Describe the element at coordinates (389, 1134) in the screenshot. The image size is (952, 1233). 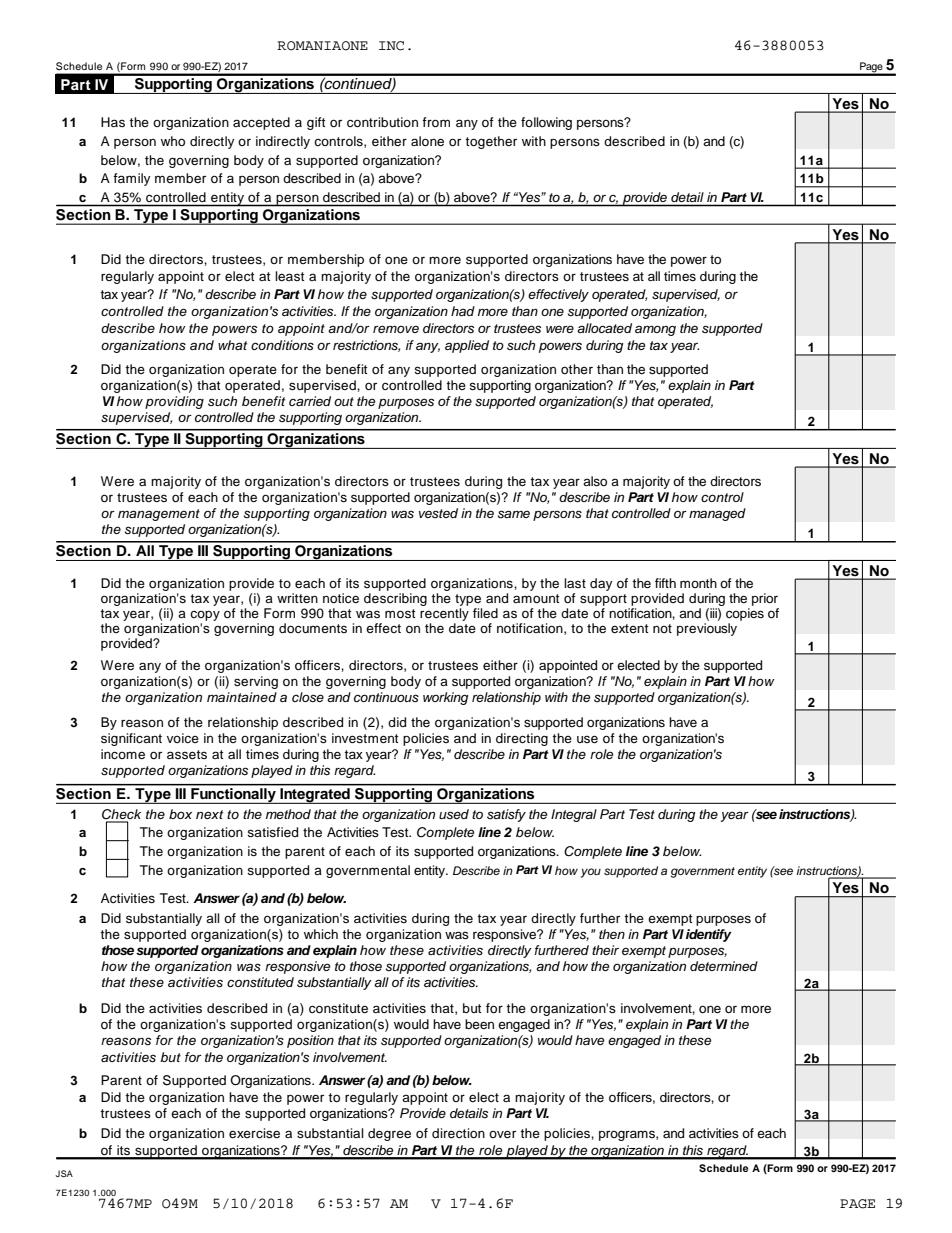
I see `degree` at that location.
